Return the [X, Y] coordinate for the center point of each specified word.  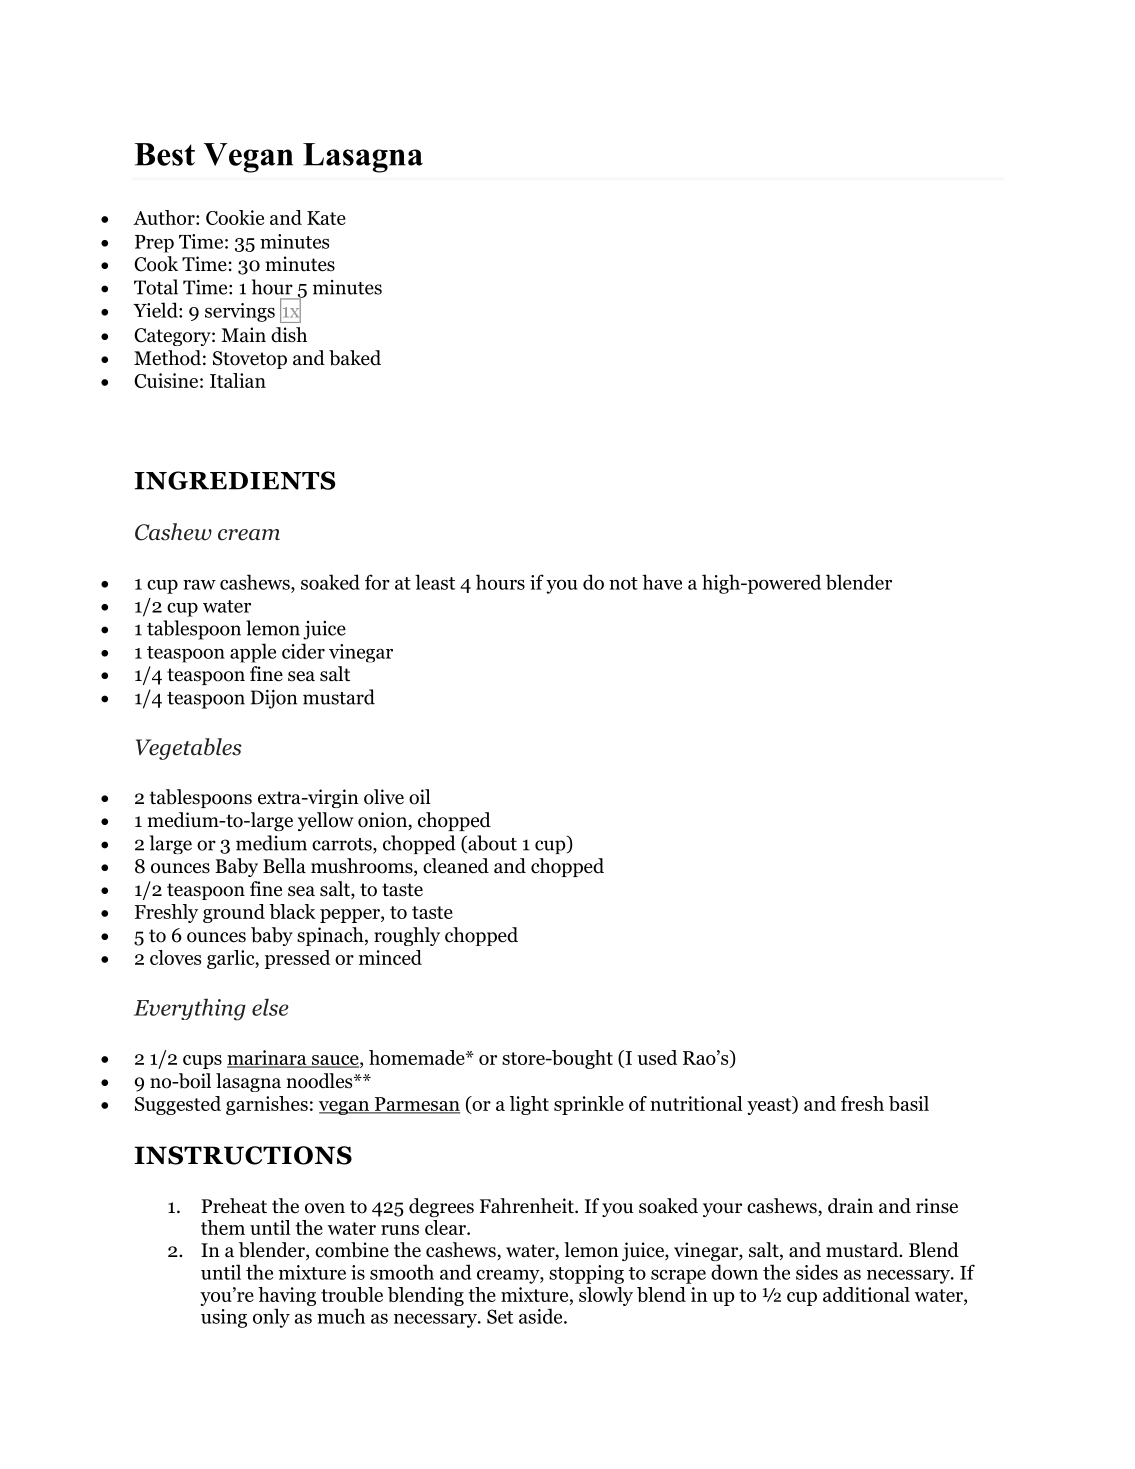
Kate [326, 218]
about [491, 844]
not [623, 583]
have [662, 582]
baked [355, 358]
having [287, 1296]
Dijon [274, 699]
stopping [586, 1274]
